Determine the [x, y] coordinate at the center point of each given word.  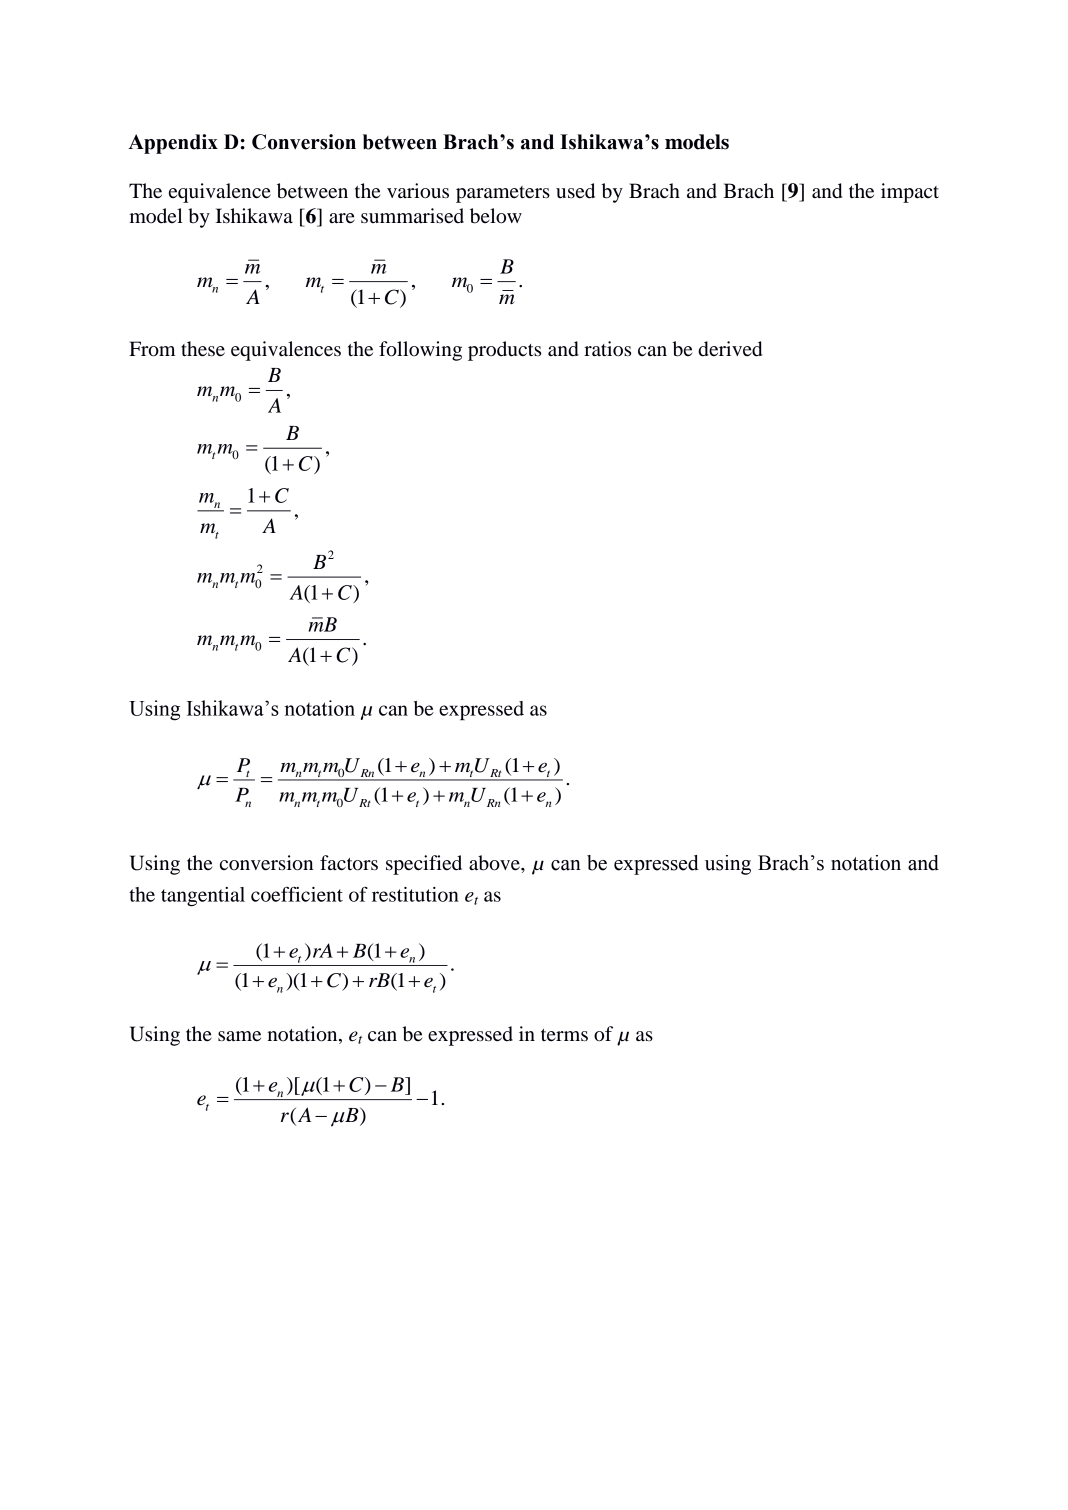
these [203, 349]
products [504, 351]
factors [349, 863]
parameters [503, 194]
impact [910, 193]
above [495, 863]
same [239, 1036]
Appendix [173, 144]
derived [730, 349]
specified [424, 865]
